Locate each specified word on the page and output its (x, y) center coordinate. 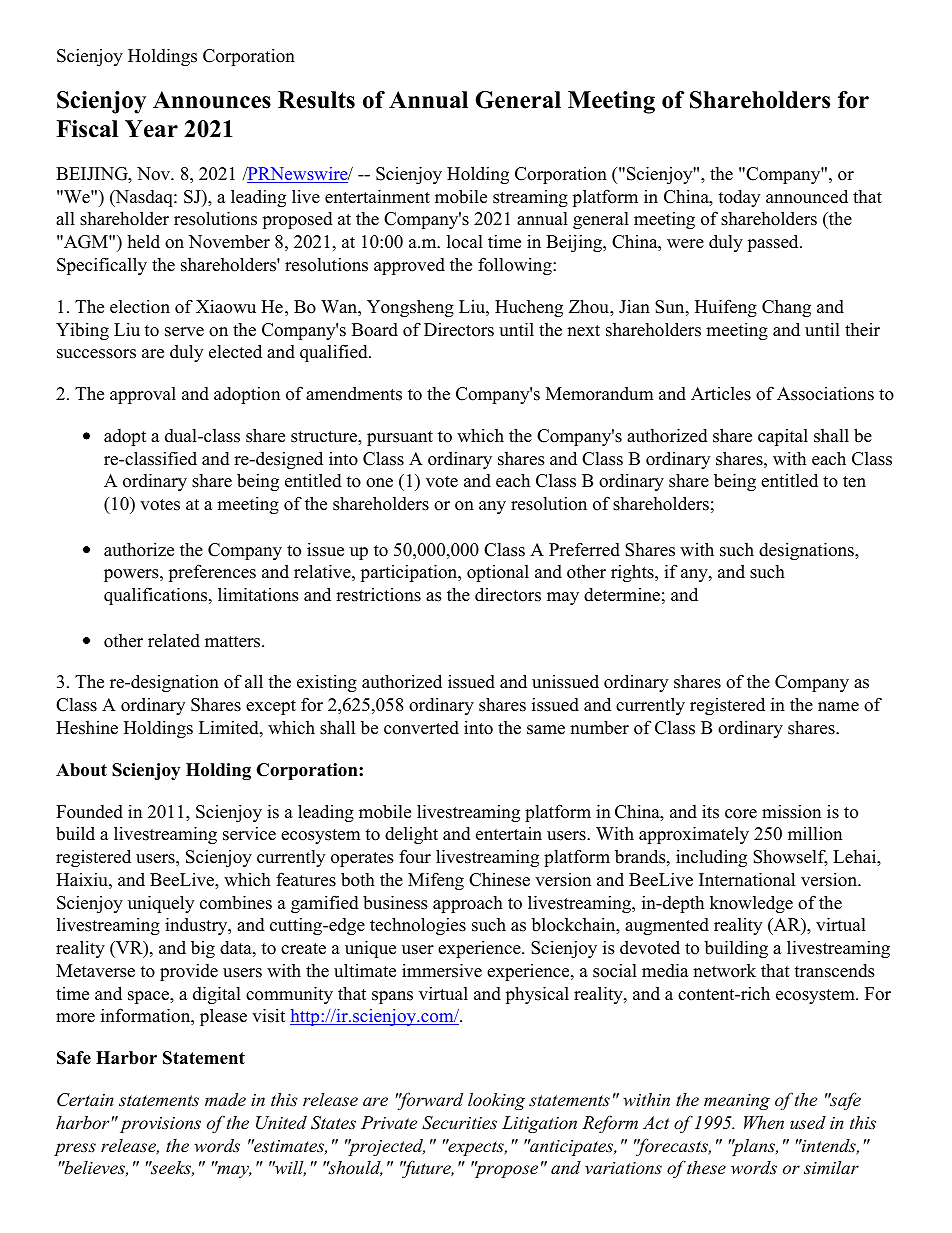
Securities (459, 1123)
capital (783, 437)
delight (411, 835)
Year (151, 129)
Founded (89, 812)
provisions (160, 1125)
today (739, 198)
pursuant (400, 438)
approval (143, 395)
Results (316, 100)
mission (791, 812)
